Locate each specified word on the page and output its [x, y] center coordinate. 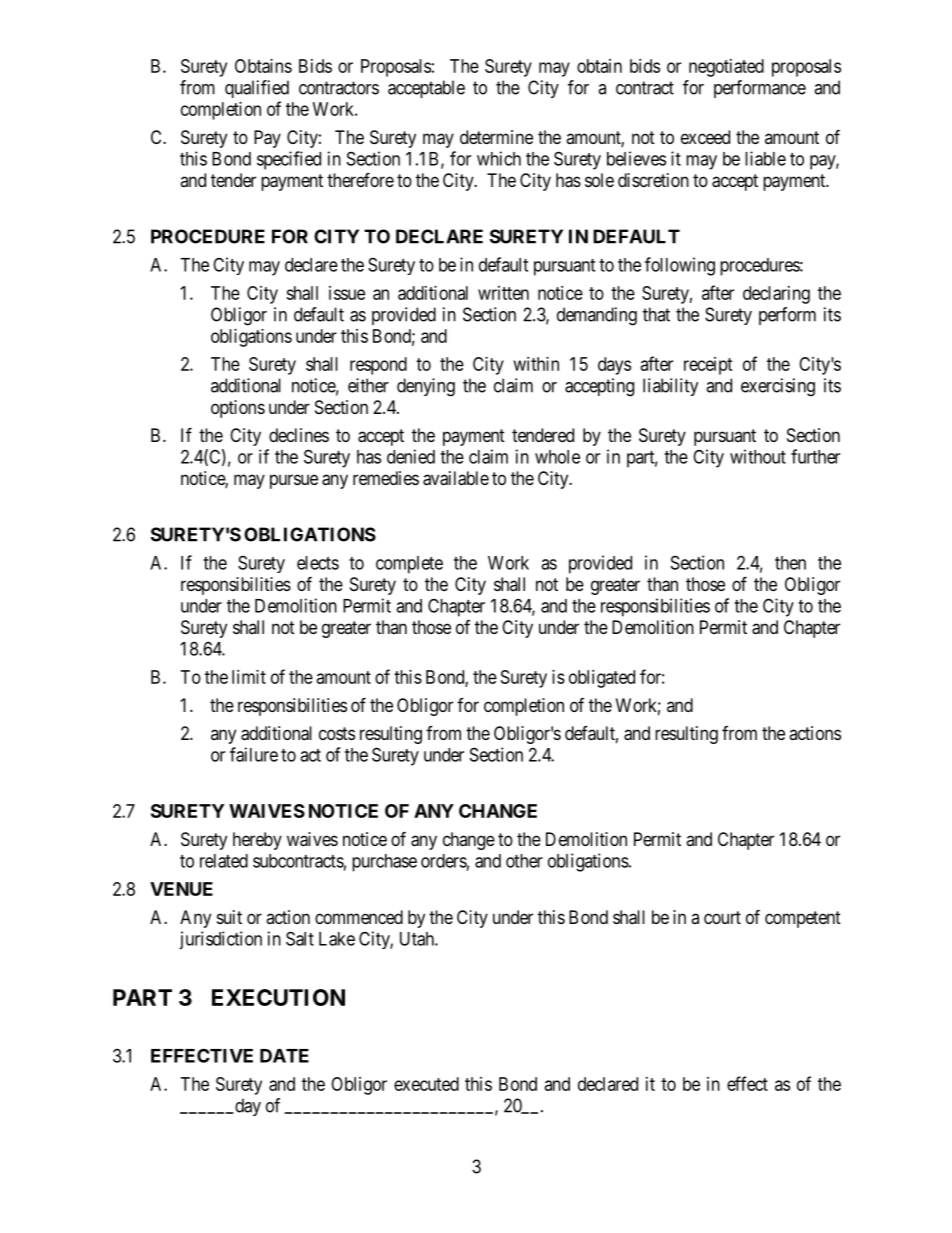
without [758, 456]
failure [254, 754]
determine [496, 137]
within [536, 364]
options [238, 409]
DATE [284, 1056]
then [790, 563]
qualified [257, 89]
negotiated [726, 68]
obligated [602, 679]
